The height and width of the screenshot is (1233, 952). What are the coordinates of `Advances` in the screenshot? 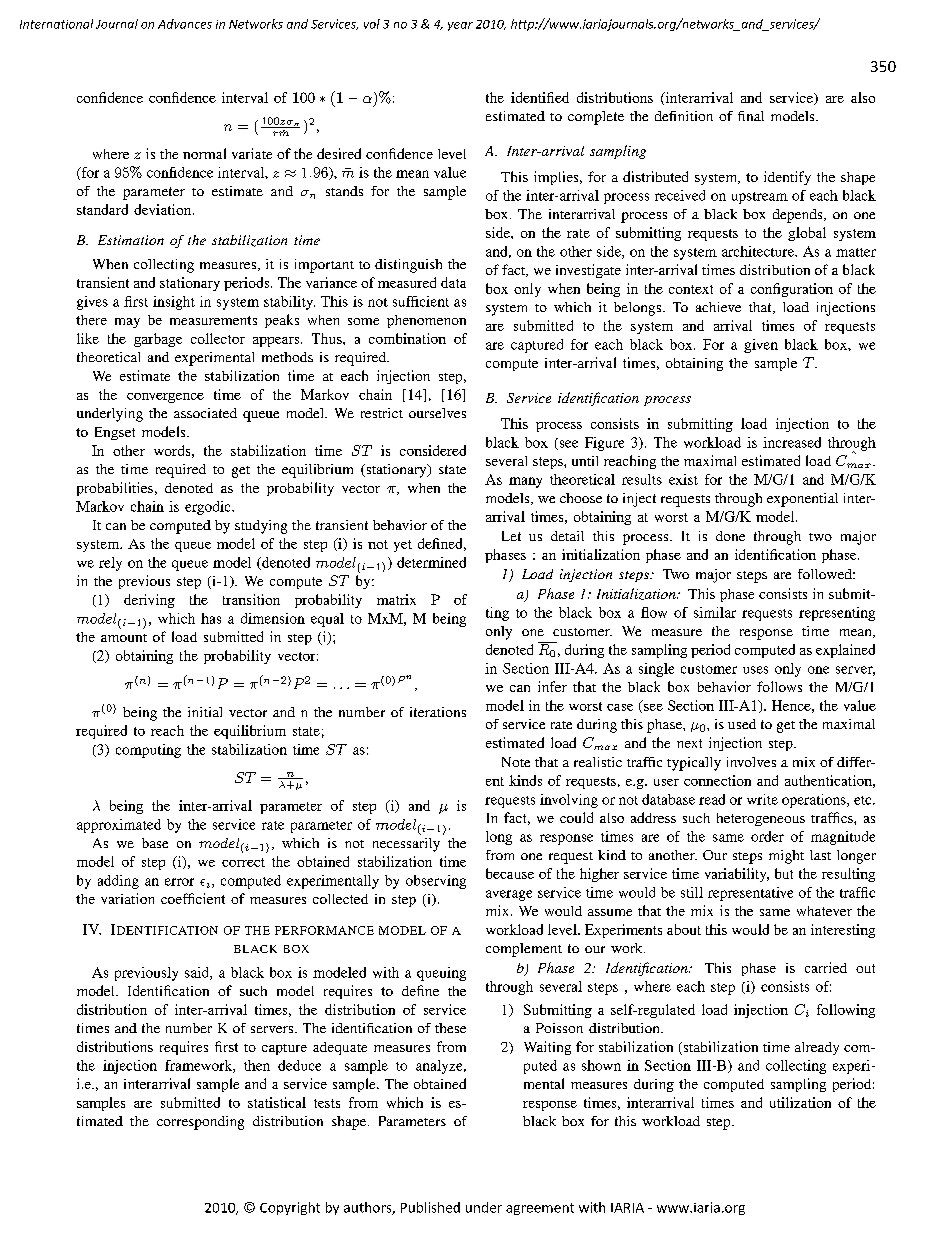 It's located at (185, 24).
